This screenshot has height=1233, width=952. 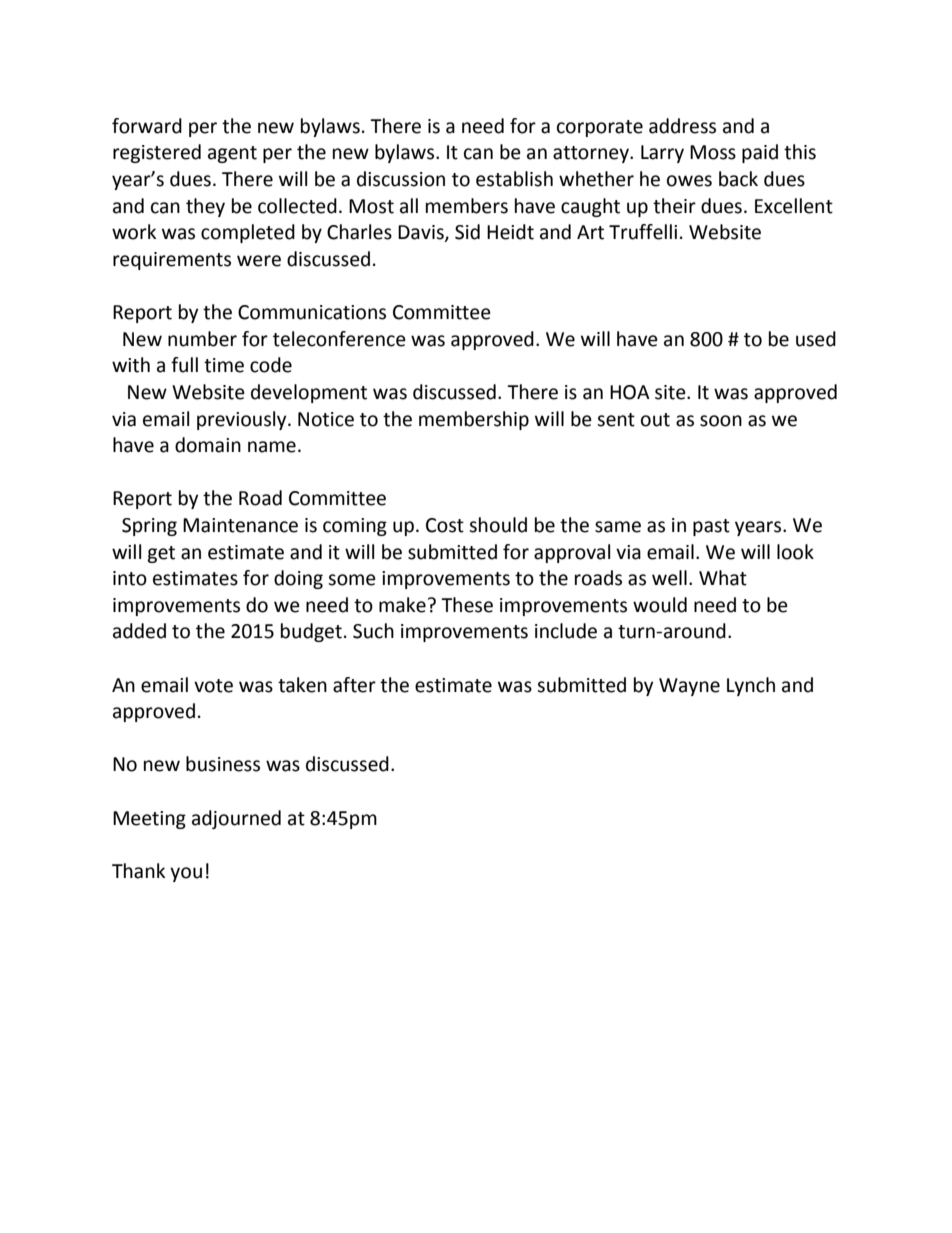 What do you see at coordinates (213, 686) in the screenshot?
I see `vote` at bounding box center [213, 686].
